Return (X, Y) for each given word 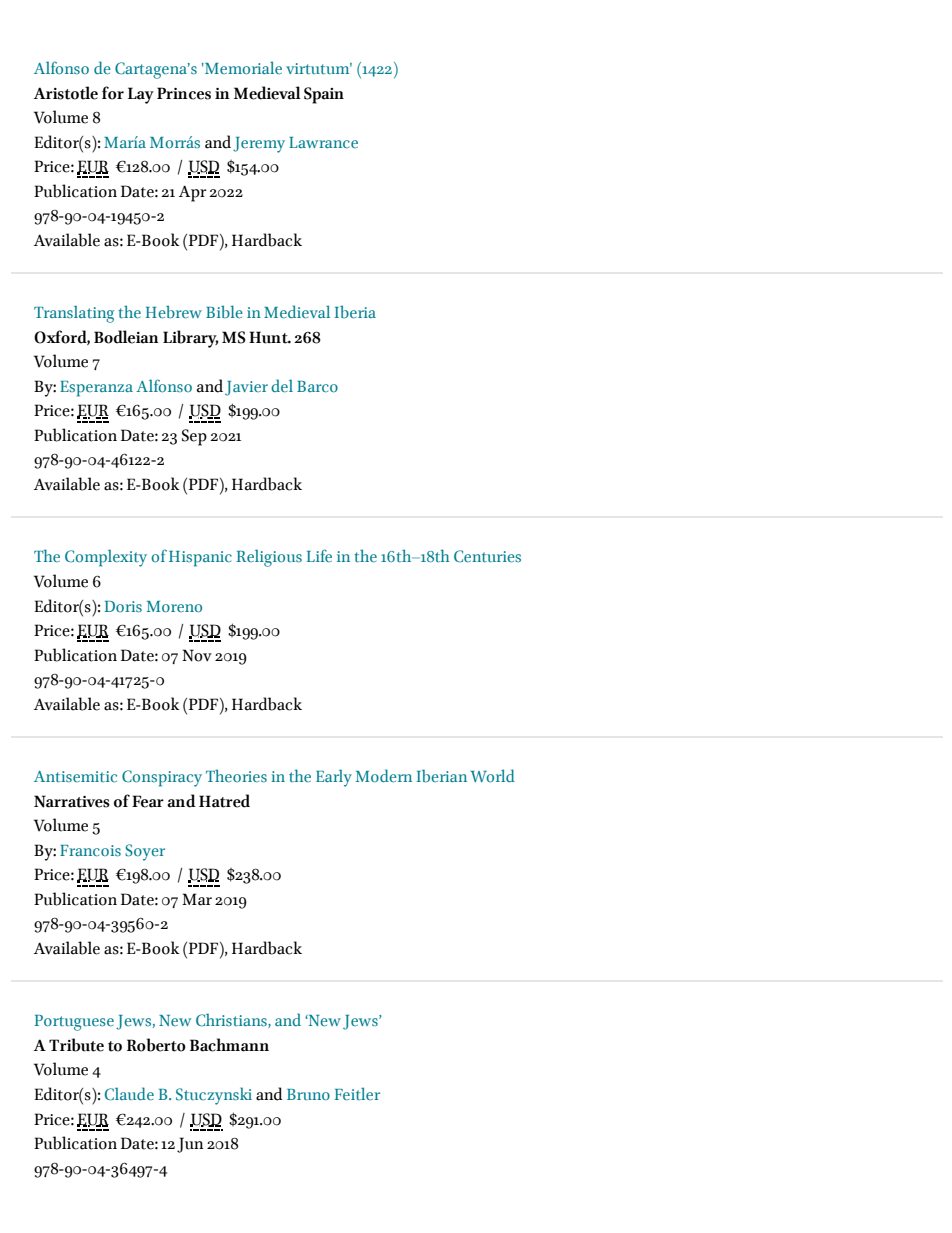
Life (319, 555)
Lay (141, 95)
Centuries (487, 556)
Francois (90, 850)
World (492, 775)
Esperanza (96, 389)
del (282, 385)
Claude (129, 1094)
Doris (123, 606)
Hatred (224, 801)
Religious (269, 558)
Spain (324, 95)
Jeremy (259, 145)
